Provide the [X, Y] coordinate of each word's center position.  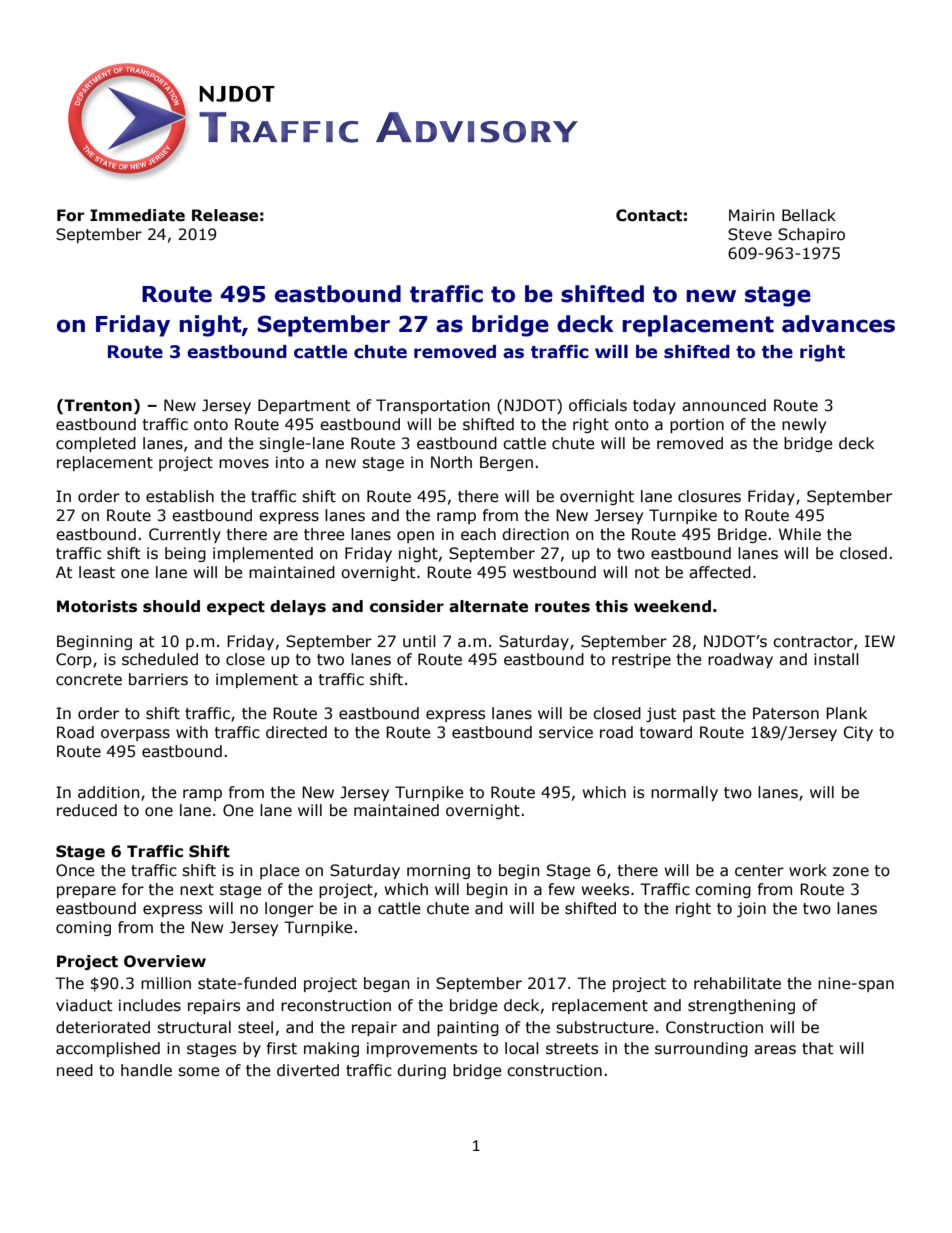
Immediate [137, 215]
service [566, 732]
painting [468, 1028]
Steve [750, 234]
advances [838, 324]
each [478, 534]
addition [110, 793]
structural [194, 1027]
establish [180, 496]
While [799, 534]
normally [684, 793]
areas [775, 1050]
